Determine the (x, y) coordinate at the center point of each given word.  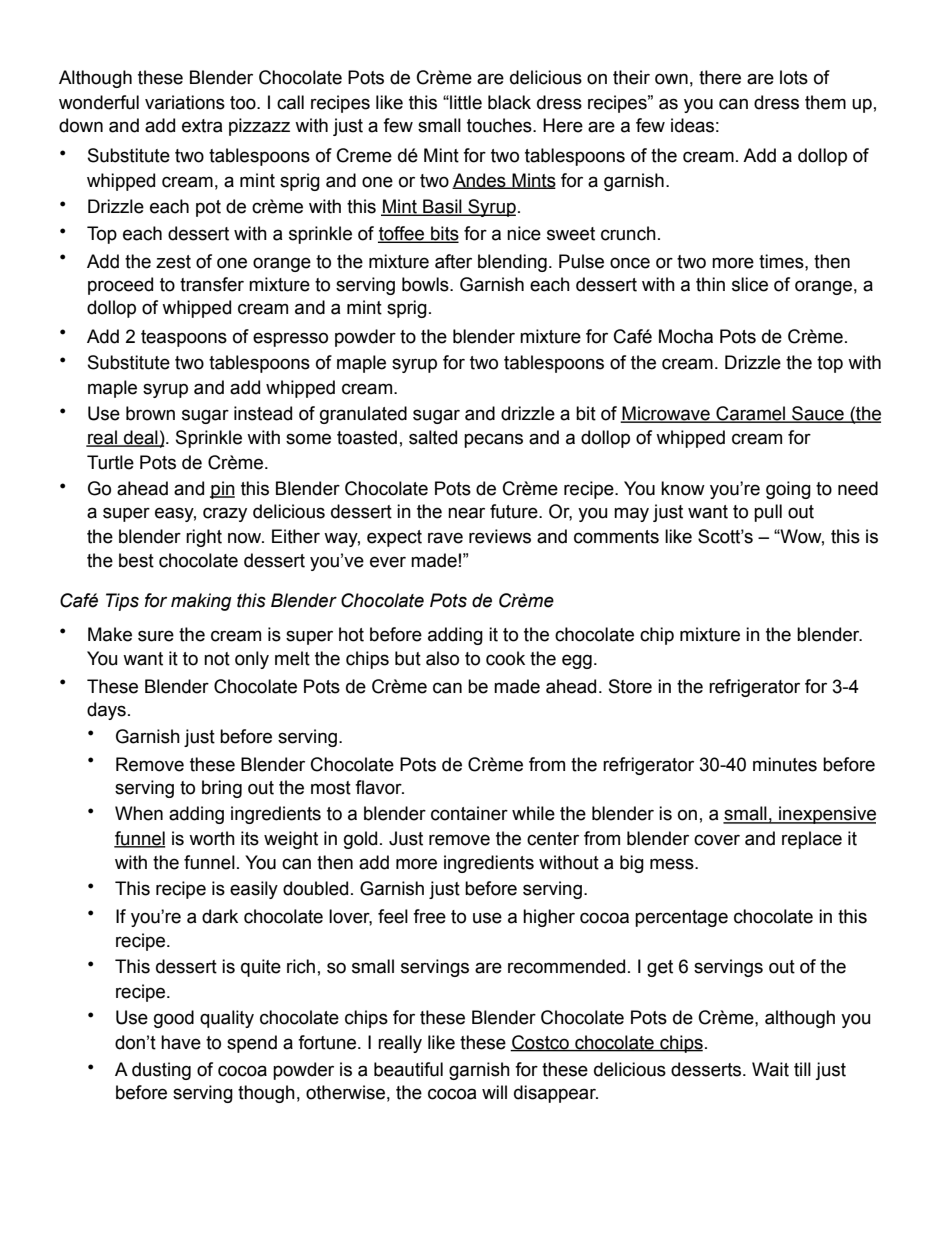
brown (150, 413)
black (509, 102)
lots (794, 77)
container (469, 813)
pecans (493, 440)
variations (185, 102)
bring (222, 789)
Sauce (818, 414)
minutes (785, 764)
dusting (161, 1071)
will (494, 1092)
